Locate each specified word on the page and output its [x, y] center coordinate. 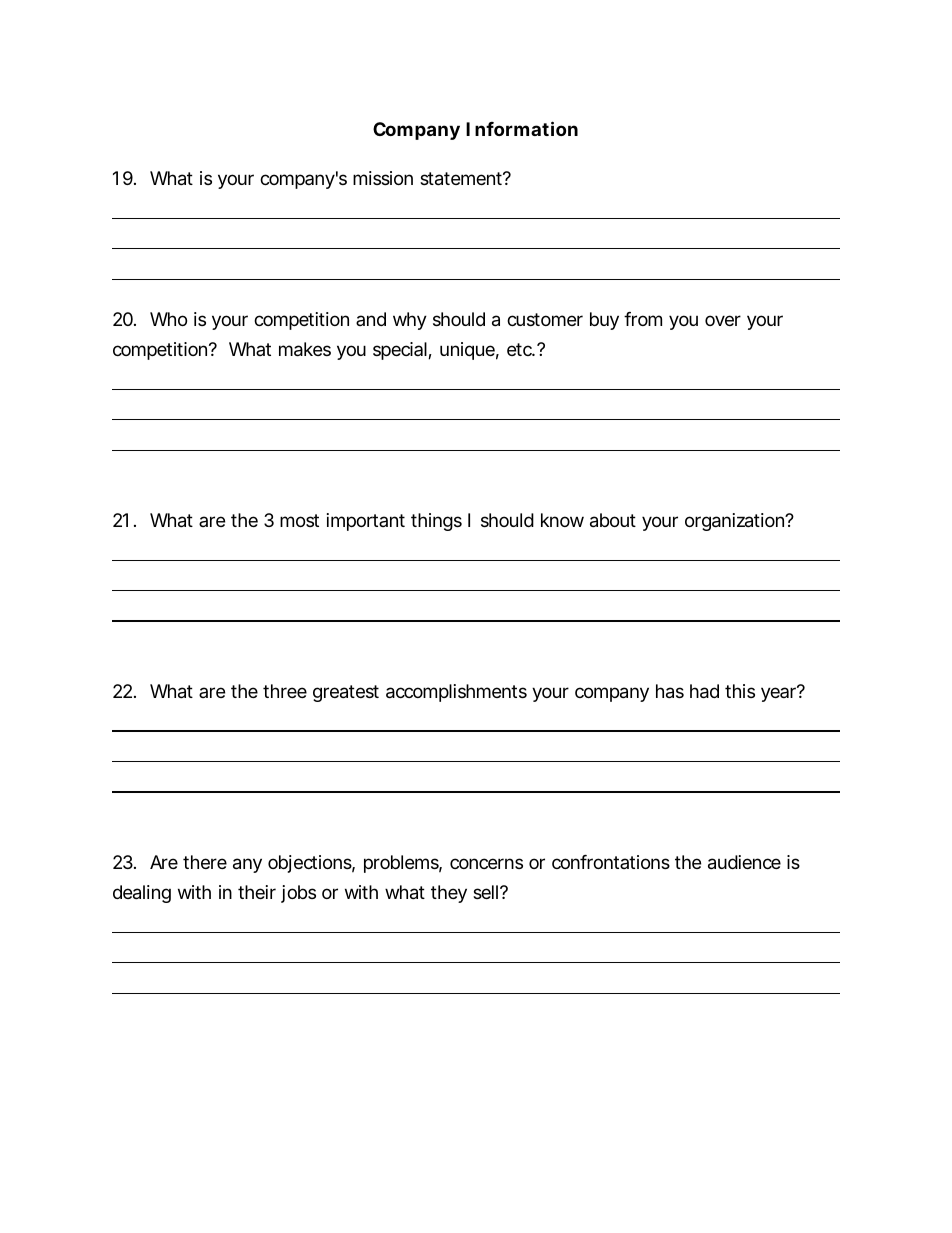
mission [383, 178]
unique [467, 351]
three [285, 691]
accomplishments [456, 693]
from [643, 319]
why [410, 321]
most [299, 520]
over [723, 320]
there [205, 862]
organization [735, 522]
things [436, 522]
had [704, 691]
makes [305, 349]
